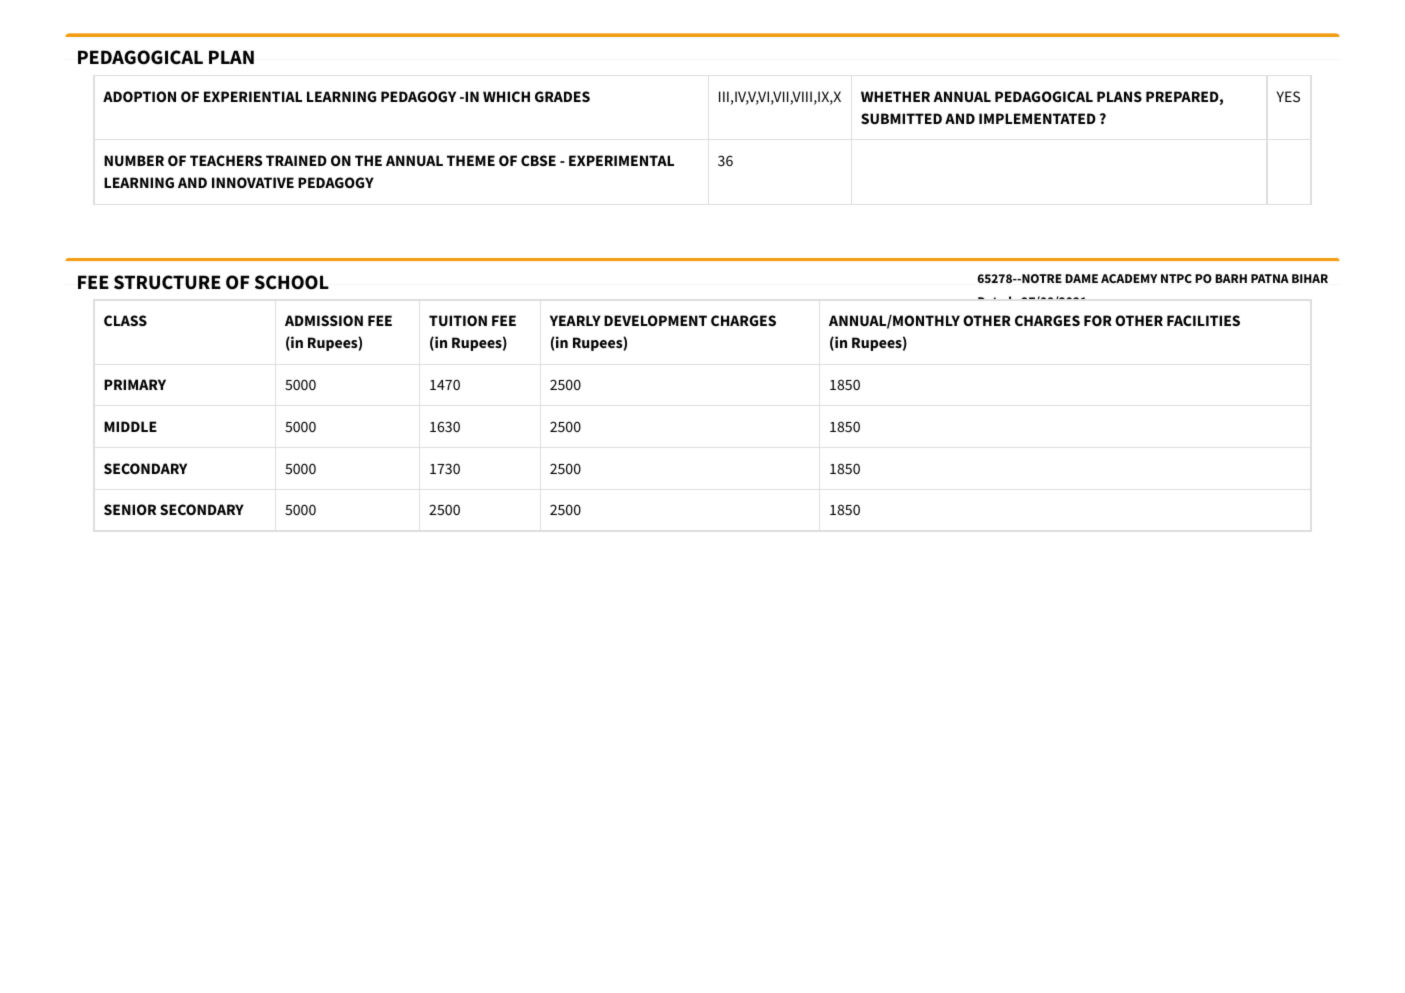 This screenshot has height=993, width=1405. What do you see at coordinates (130, 509) in the screenshot?
I see `SENIOR` at bounding box center [130, 509].
